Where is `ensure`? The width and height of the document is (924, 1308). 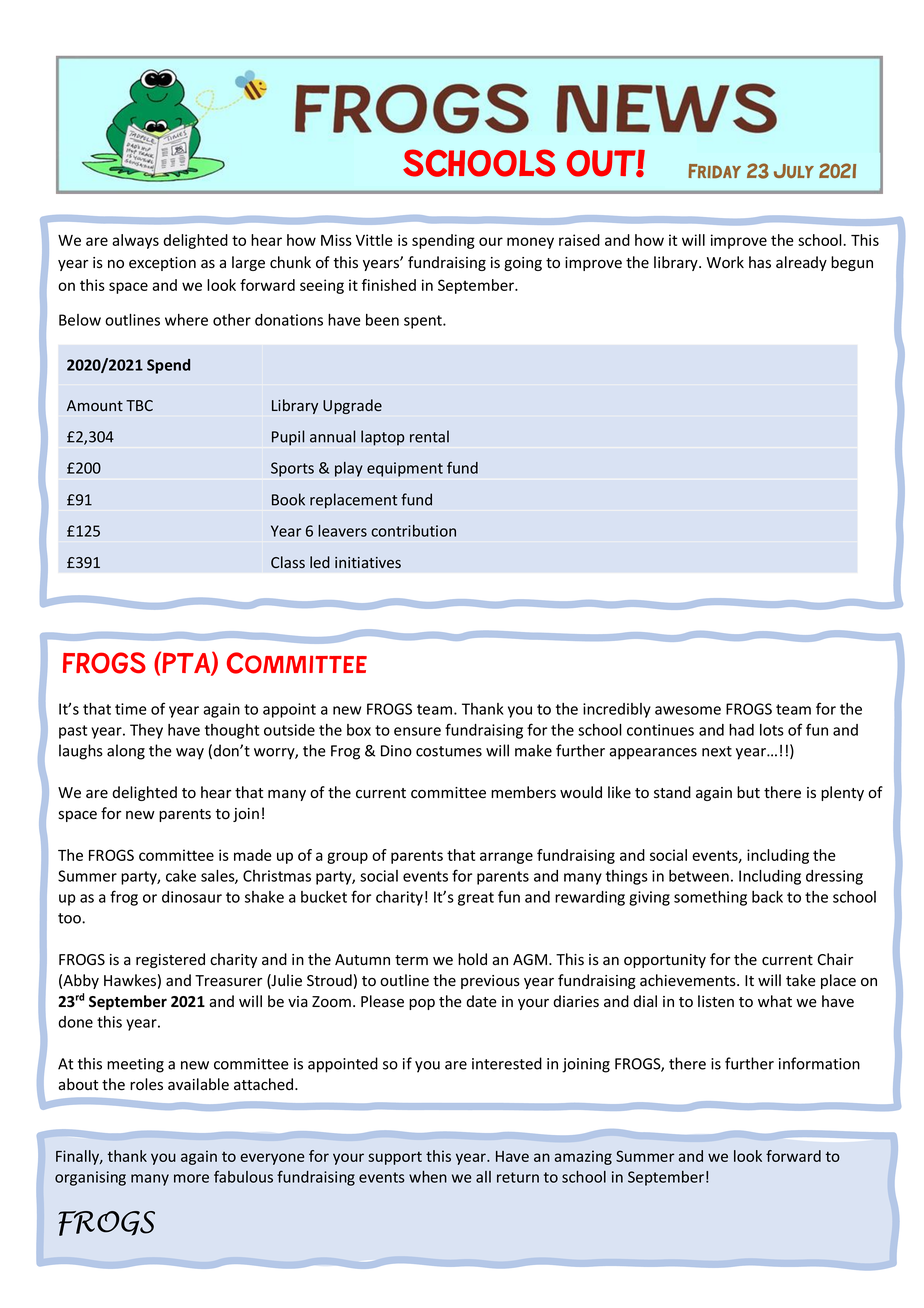
ensure is located at coordinates (417, 731).
